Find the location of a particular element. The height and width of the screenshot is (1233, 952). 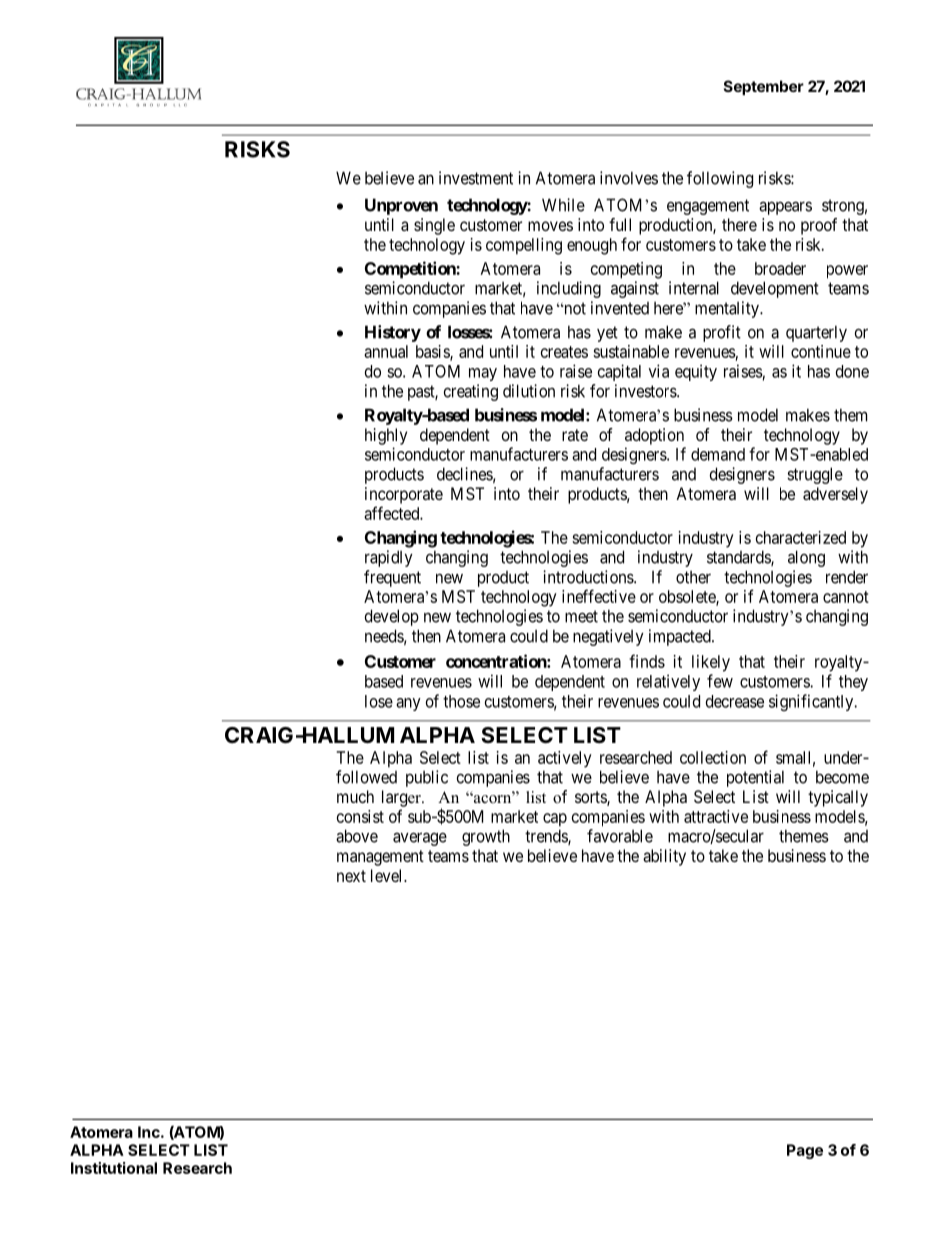

Unproven is located at coordinates (401, 206).
